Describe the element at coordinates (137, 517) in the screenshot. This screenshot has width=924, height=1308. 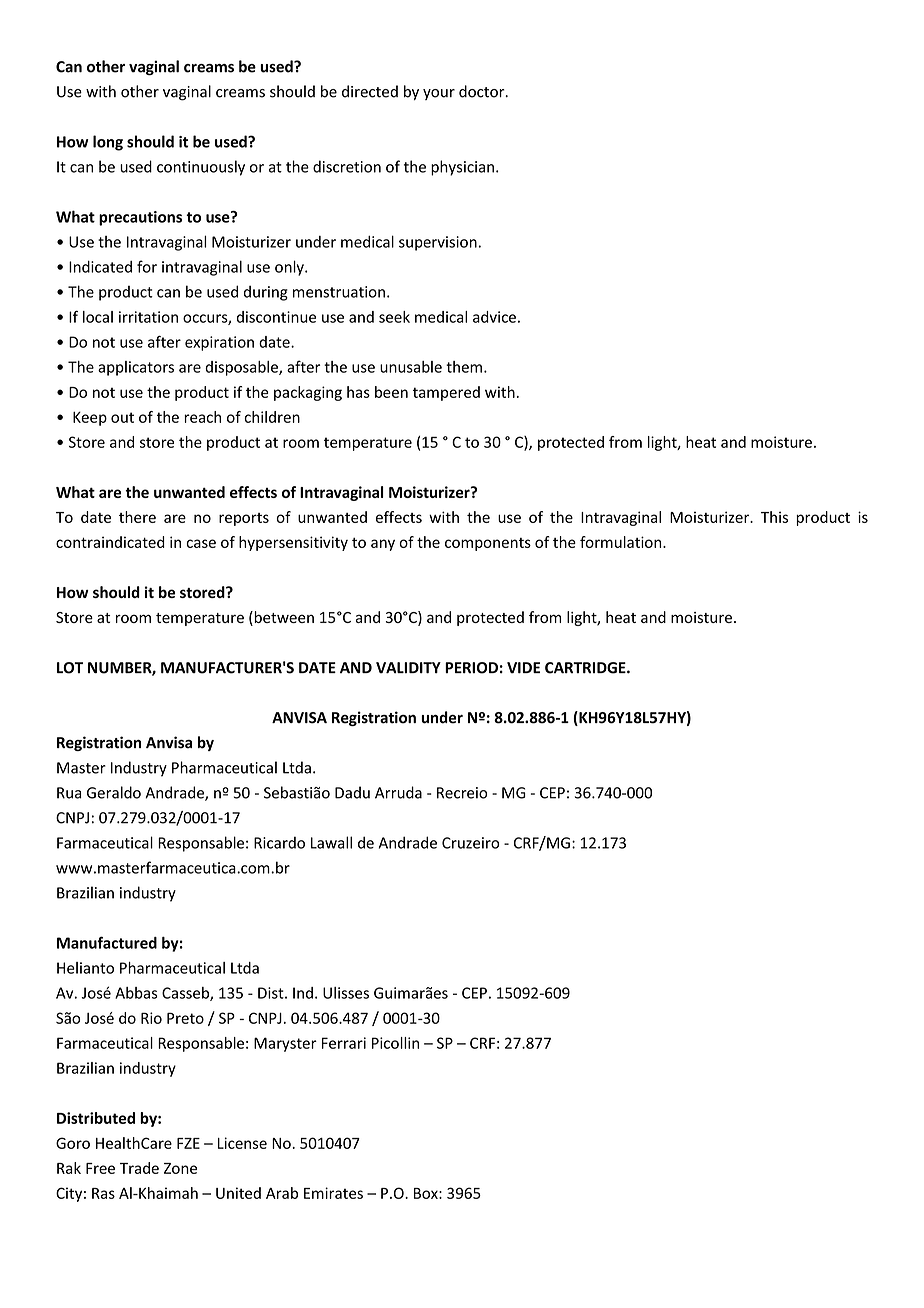
I see `there` at that location.
